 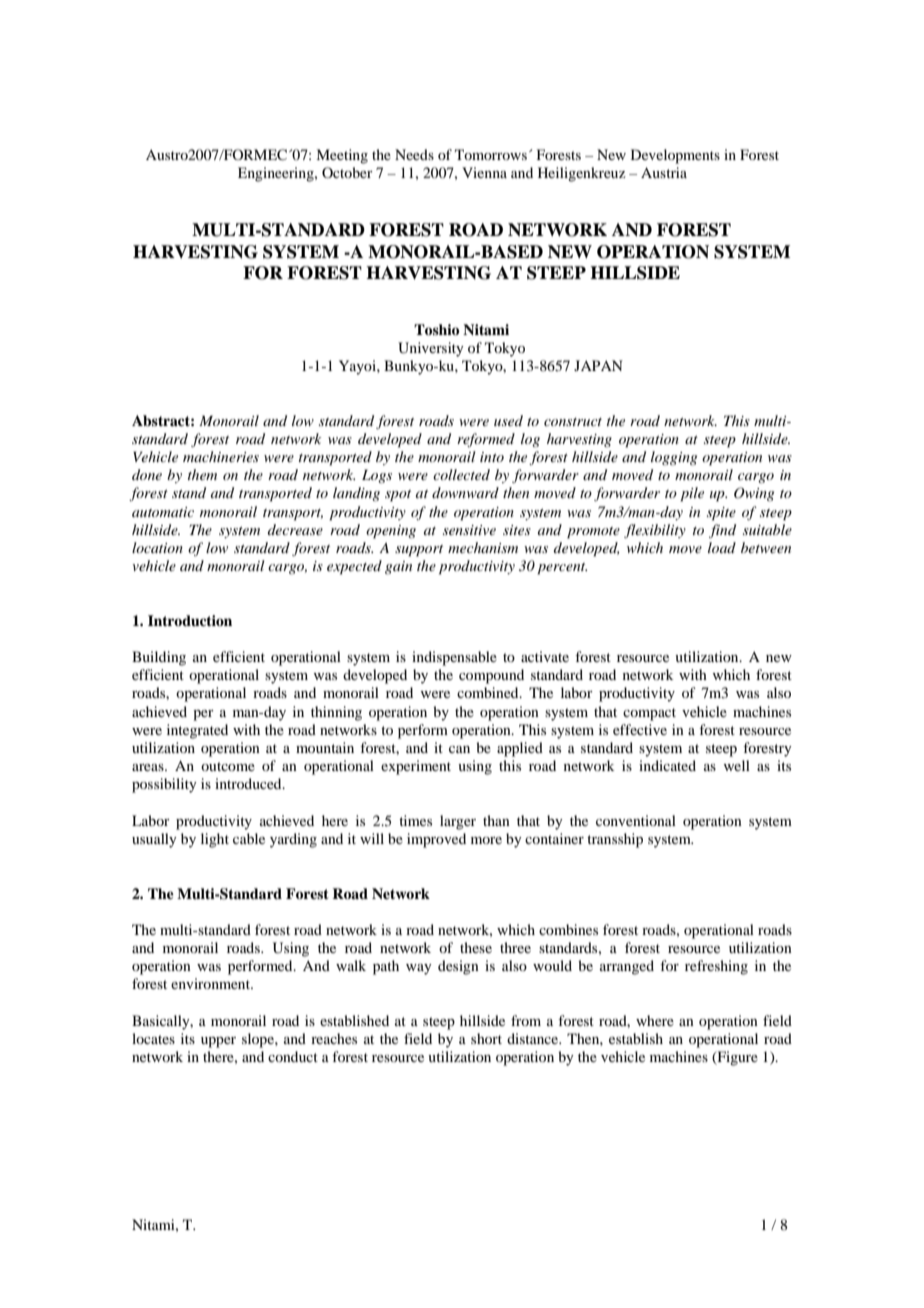 What do you see at coordinates (664, 172) in the document?
I see `Austria` at bounding box center [664, 172].
